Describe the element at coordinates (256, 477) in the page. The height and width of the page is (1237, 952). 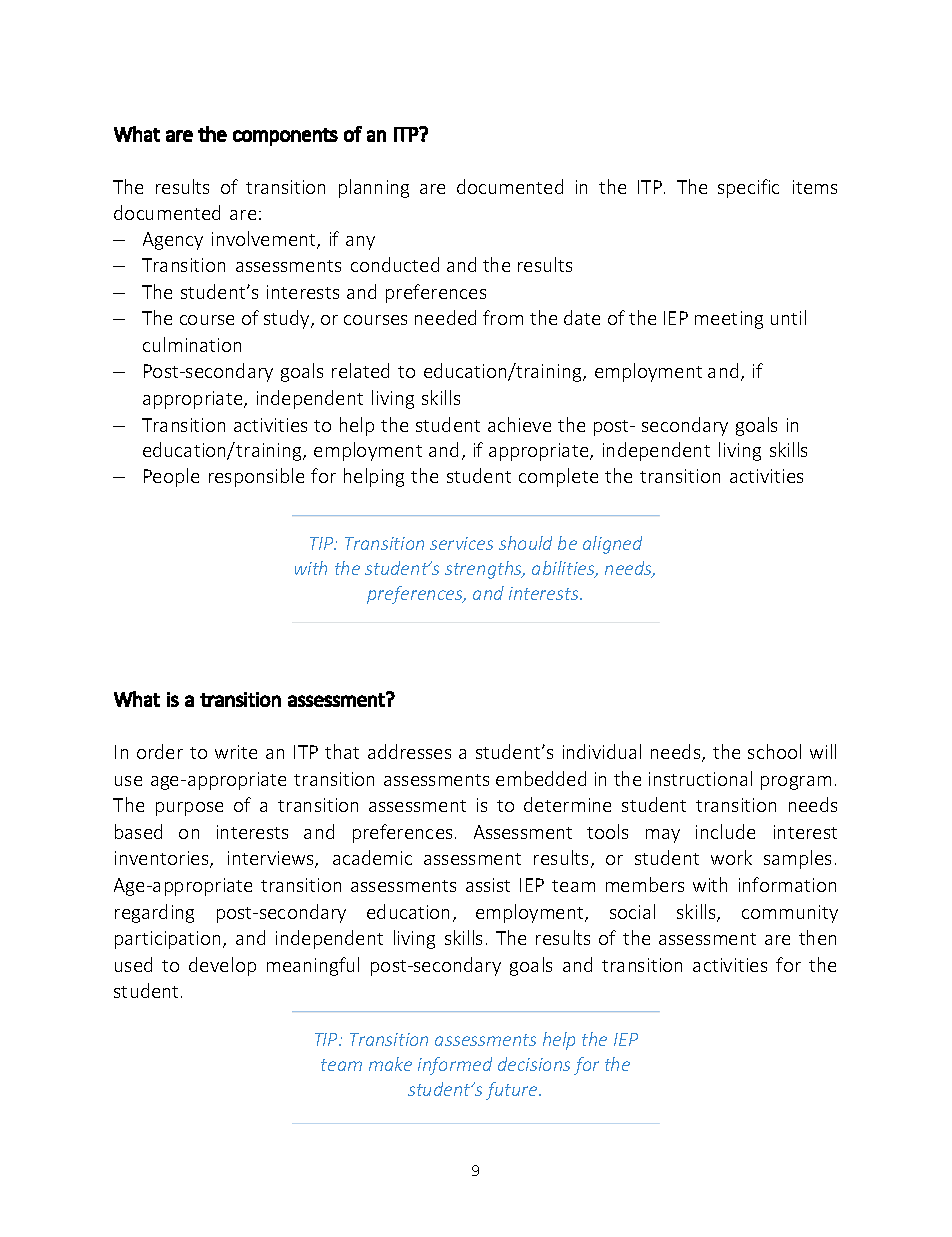
I see `responsible` at that location.
